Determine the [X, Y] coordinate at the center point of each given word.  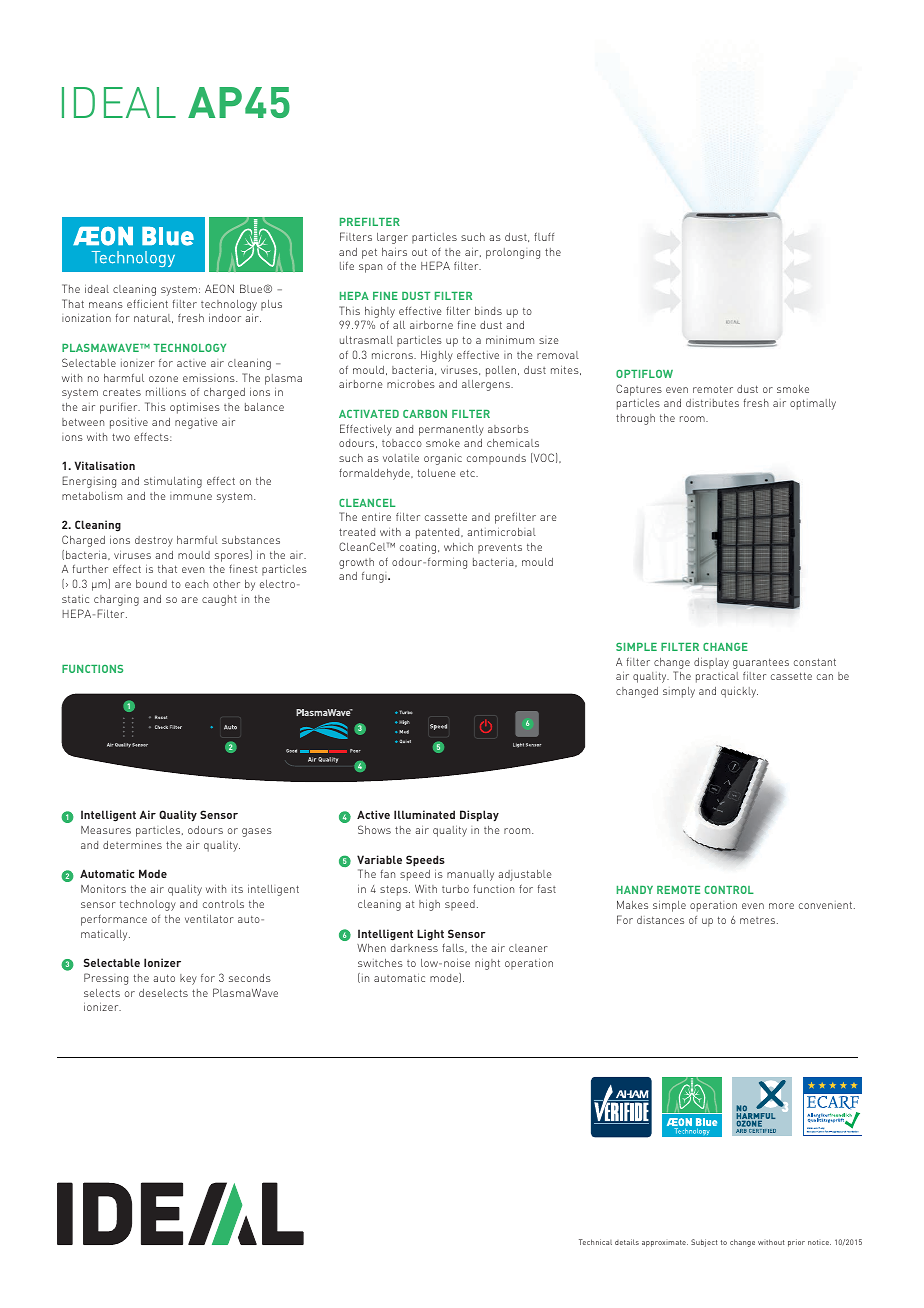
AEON [219, 288]
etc [468, 473]
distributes [712, 403]
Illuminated [424, 814]
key [188, 979]
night [487, 964]
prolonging [513, 253]
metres [757, 920]
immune [191, 497]
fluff [544, 236]
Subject [704, 1243]
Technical [595, 1242]
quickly [739, 692]
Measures [106, 830]
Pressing [106, 979]
